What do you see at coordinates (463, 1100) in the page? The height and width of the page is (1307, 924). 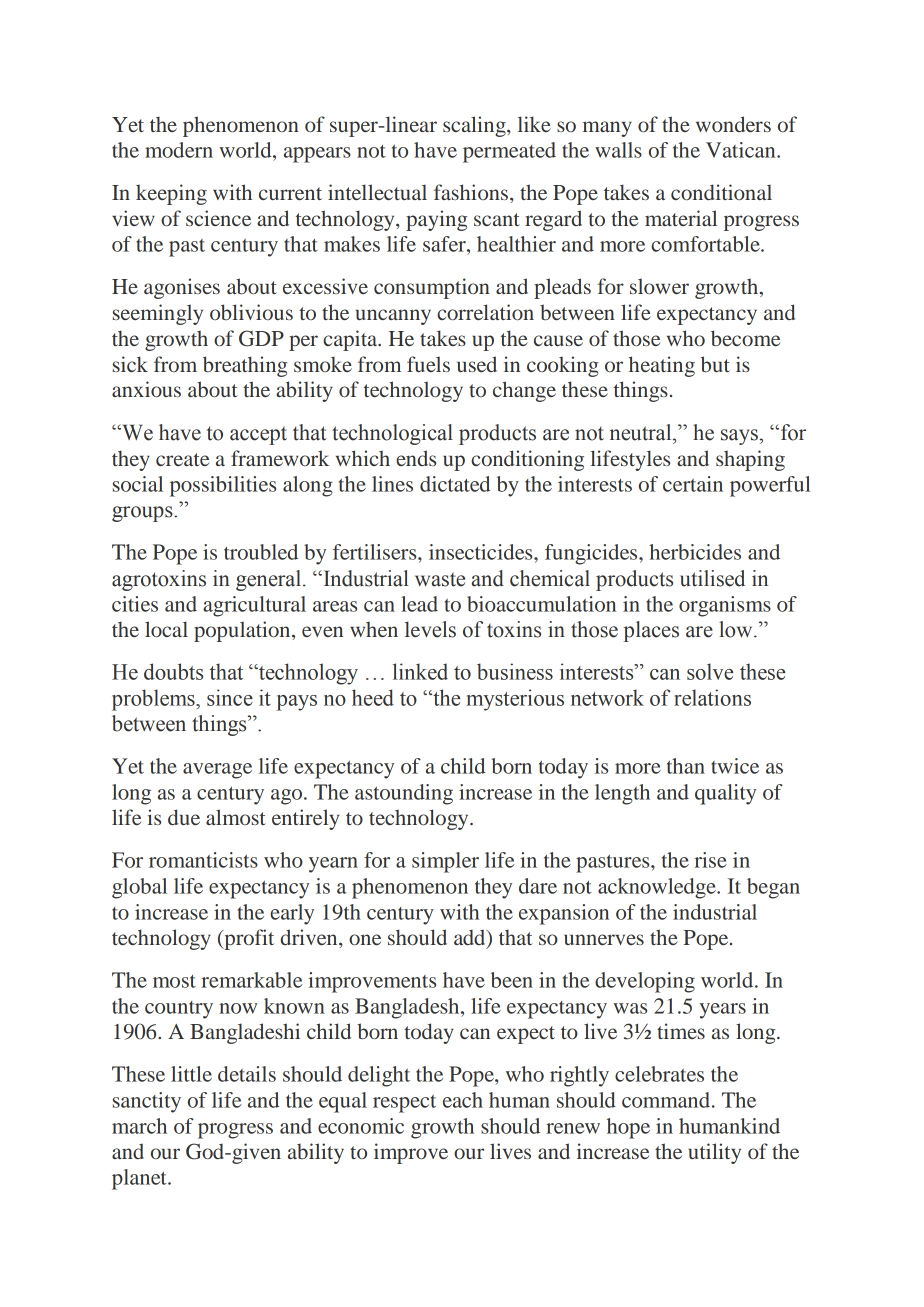 I see `each` at bounding box center [463, 1100].
